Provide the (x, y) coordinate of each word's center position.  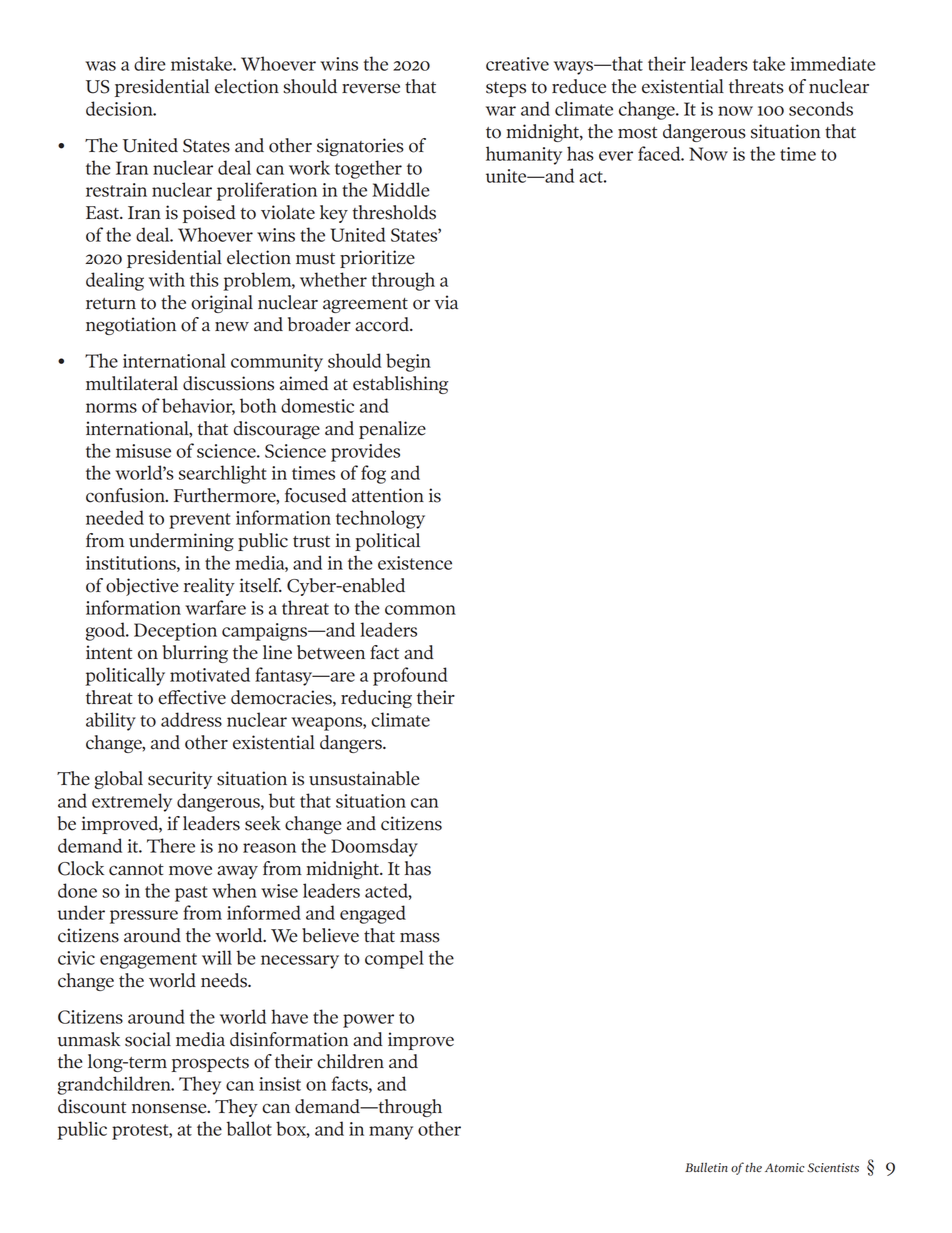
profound (410, 676)
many (391, 1133)
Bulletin (706, 1168)
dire (150, 63)
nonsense (170, 1108)
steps (506, 89)
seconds (821, 108)
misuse (143, 451)
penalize (392, 430)
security (180, 780)
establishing (400, 385)
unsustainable (364, 778)
